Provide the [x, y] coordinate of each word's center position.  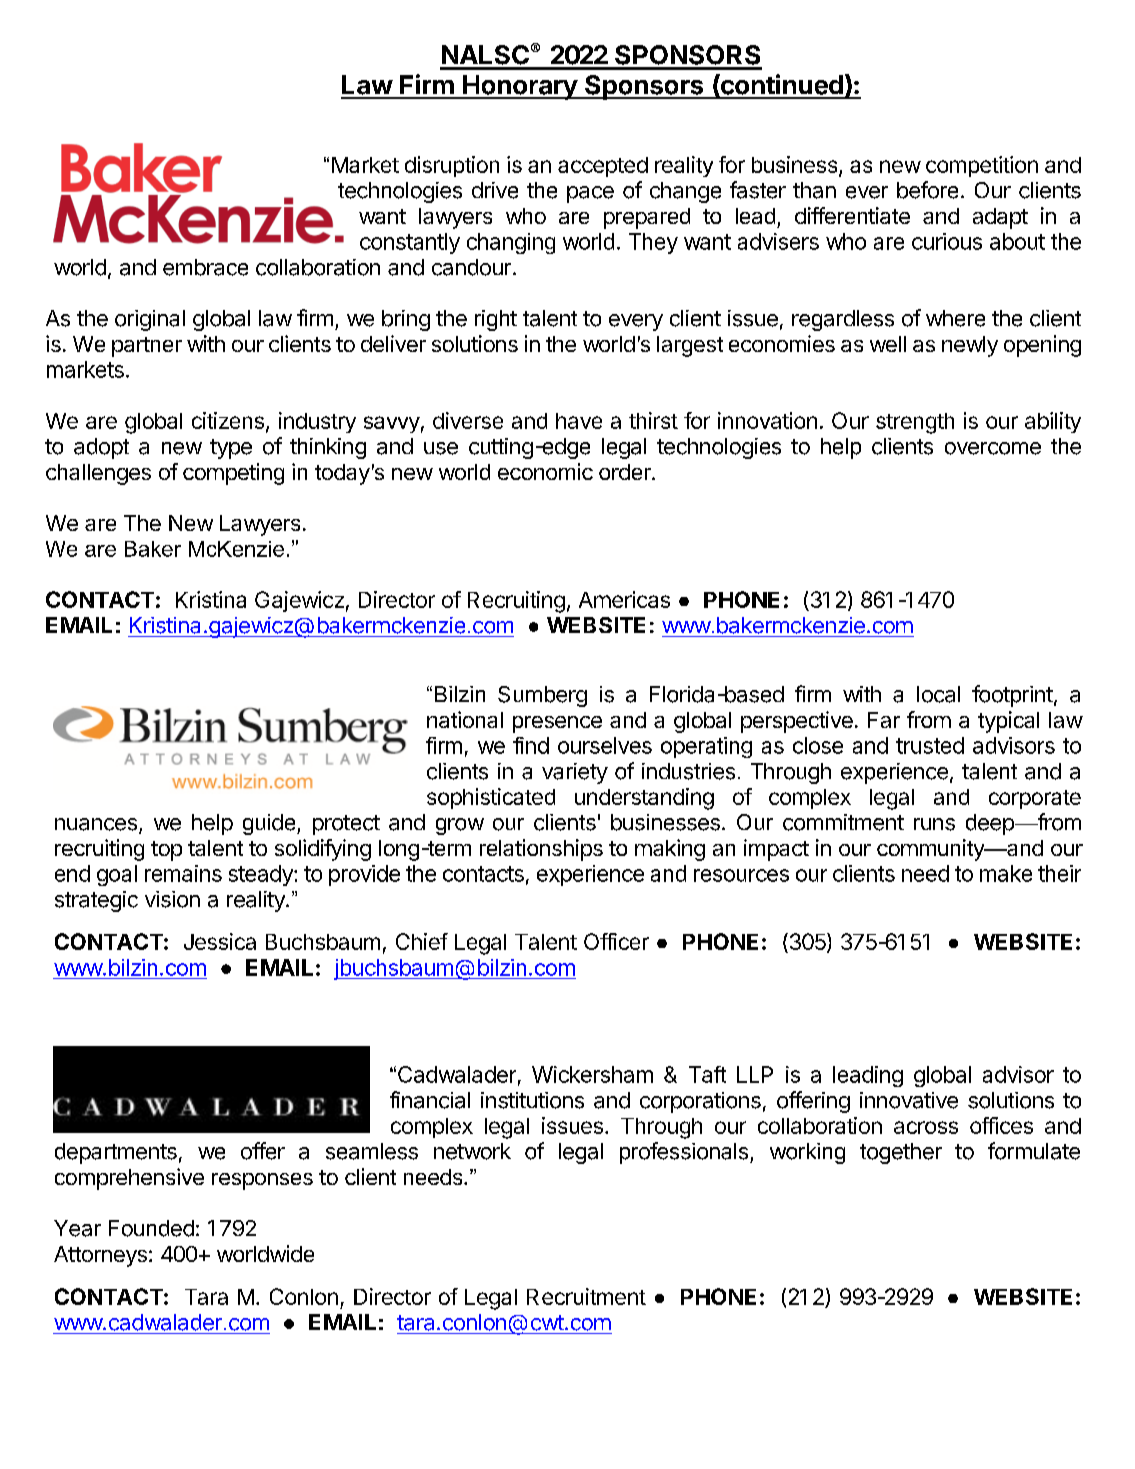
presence [557, 724]
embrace [205, 267]
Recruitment [586, 1296]
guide [269, 824]
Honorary [520, 87]
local [938, 694]
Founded [151, 1228]
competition [982, 166]
